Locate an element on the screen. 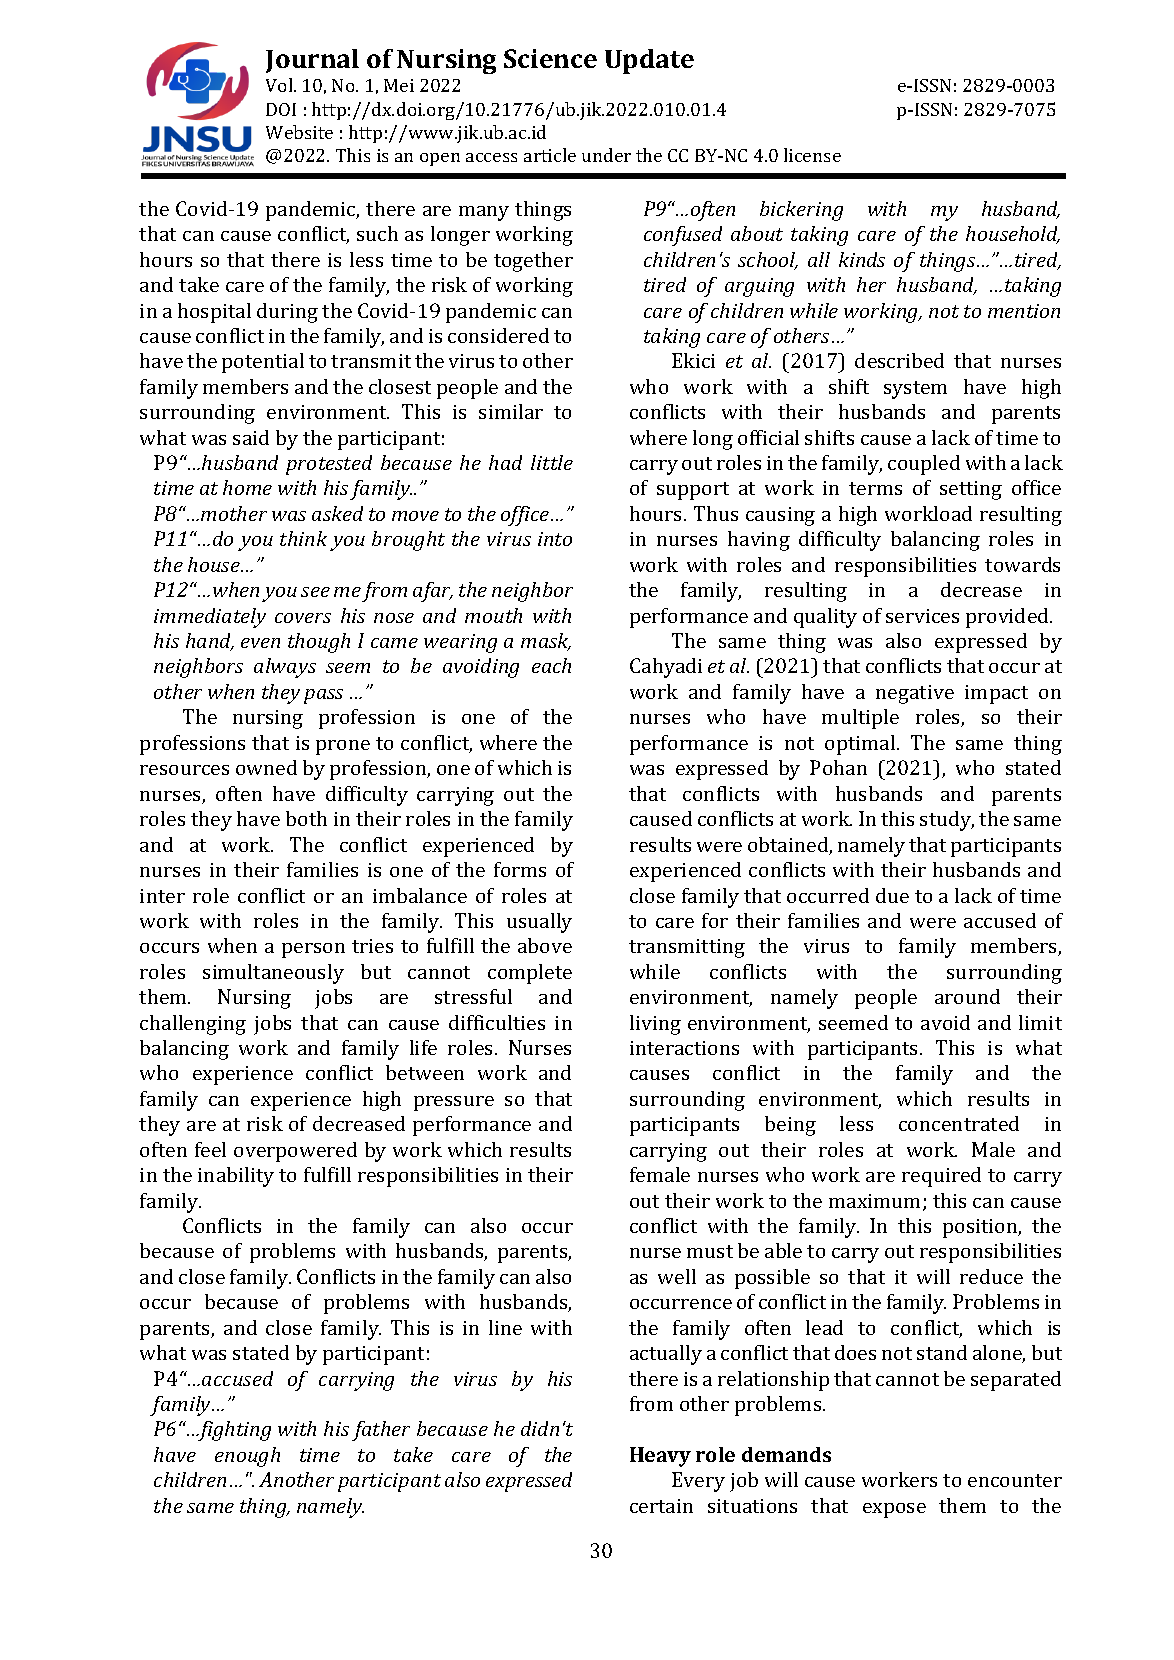 This screenshot has height=1660, width=1174. enough is located at coordinates (247, 1457).
